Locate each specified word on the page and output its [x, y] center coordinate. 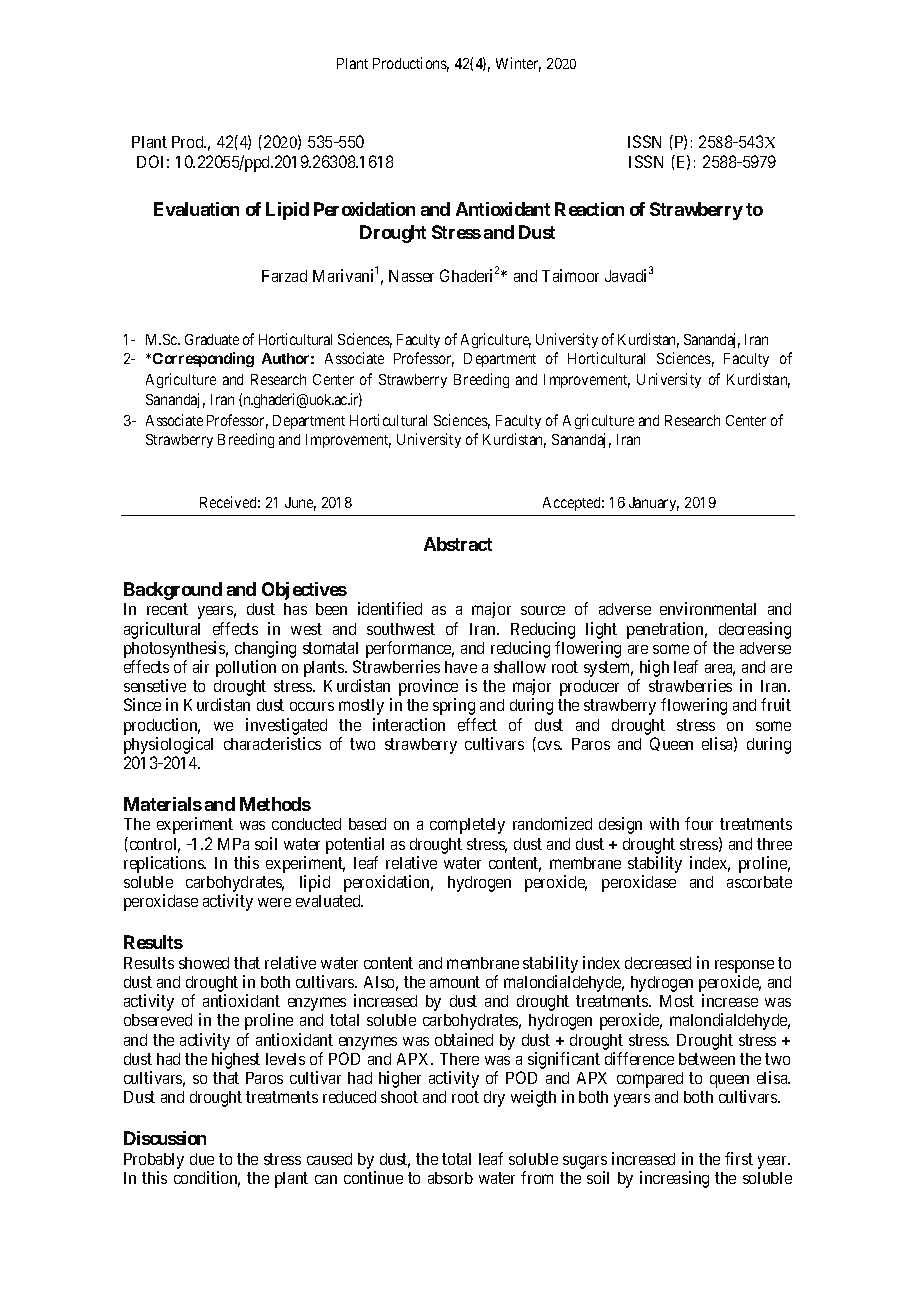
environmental [708, 608]
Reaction [589, 209]
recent [167, 609]
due [202, 1159]
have [461, 667]
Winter [518, 64]
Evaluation [196, 209]
